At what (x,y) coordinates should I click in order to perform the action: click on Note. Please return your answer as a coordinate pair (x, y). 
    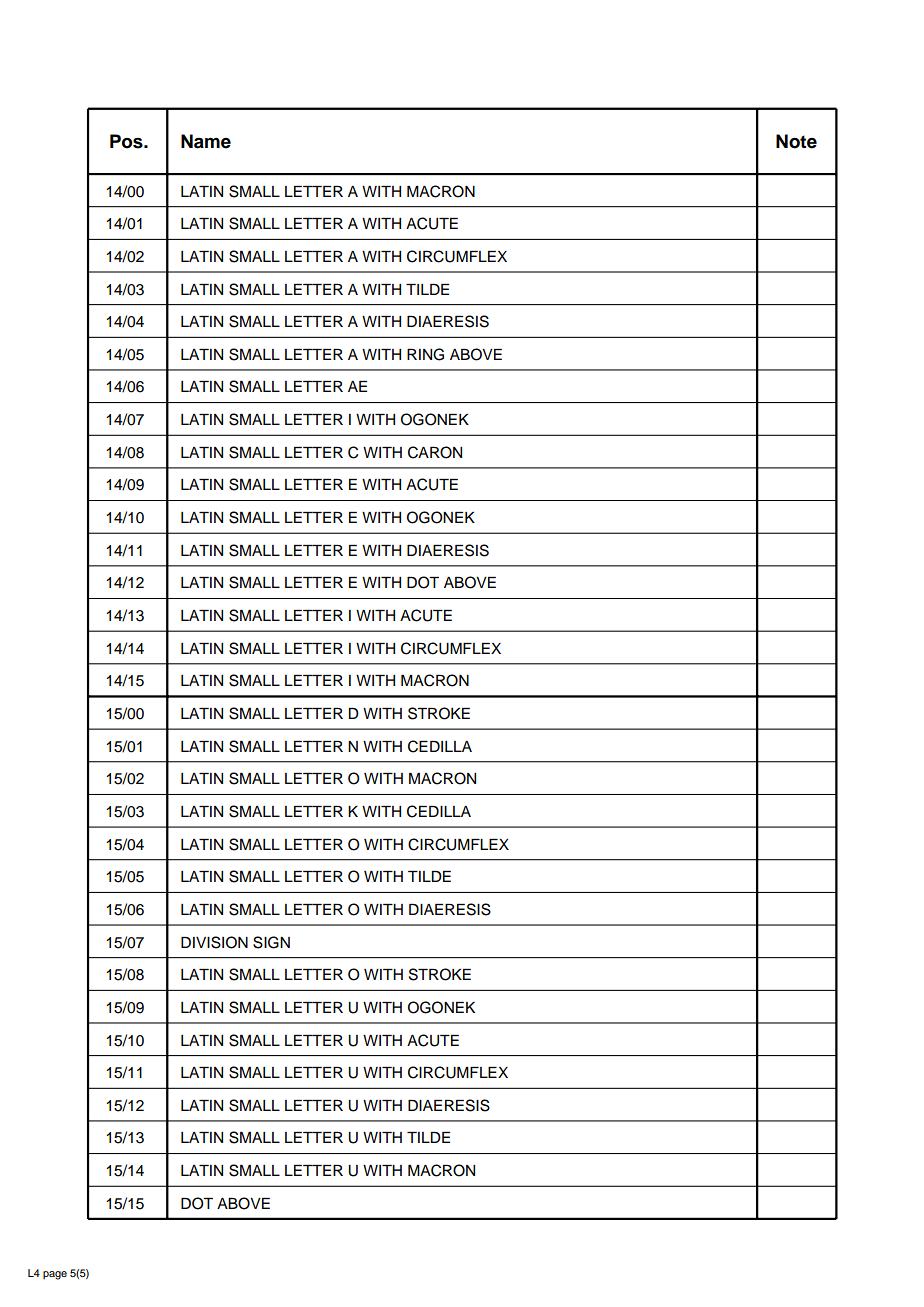
    Looking at the image, I should click on (796, 141).
